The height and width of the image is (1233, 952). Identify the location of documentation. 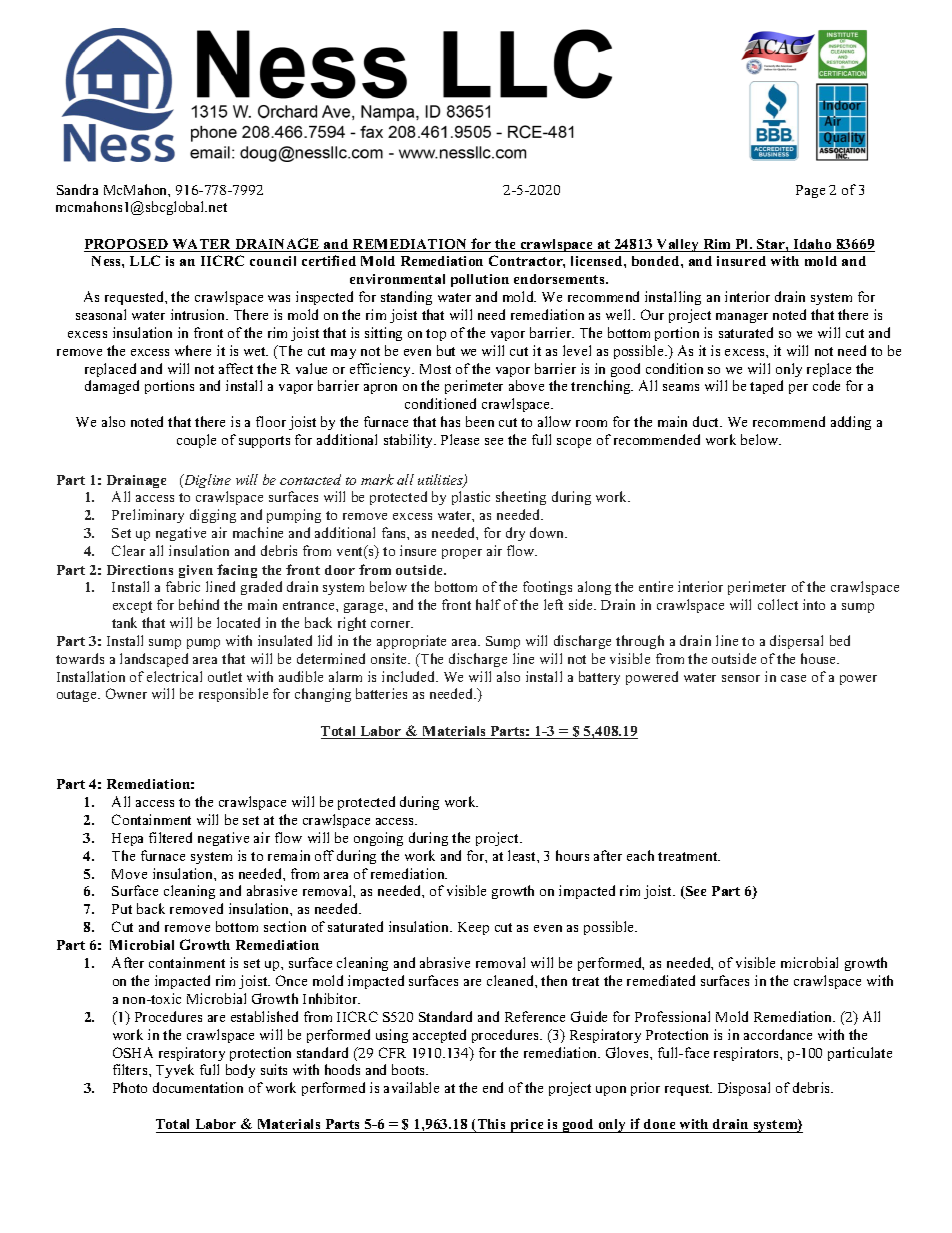
(198, 1087).
